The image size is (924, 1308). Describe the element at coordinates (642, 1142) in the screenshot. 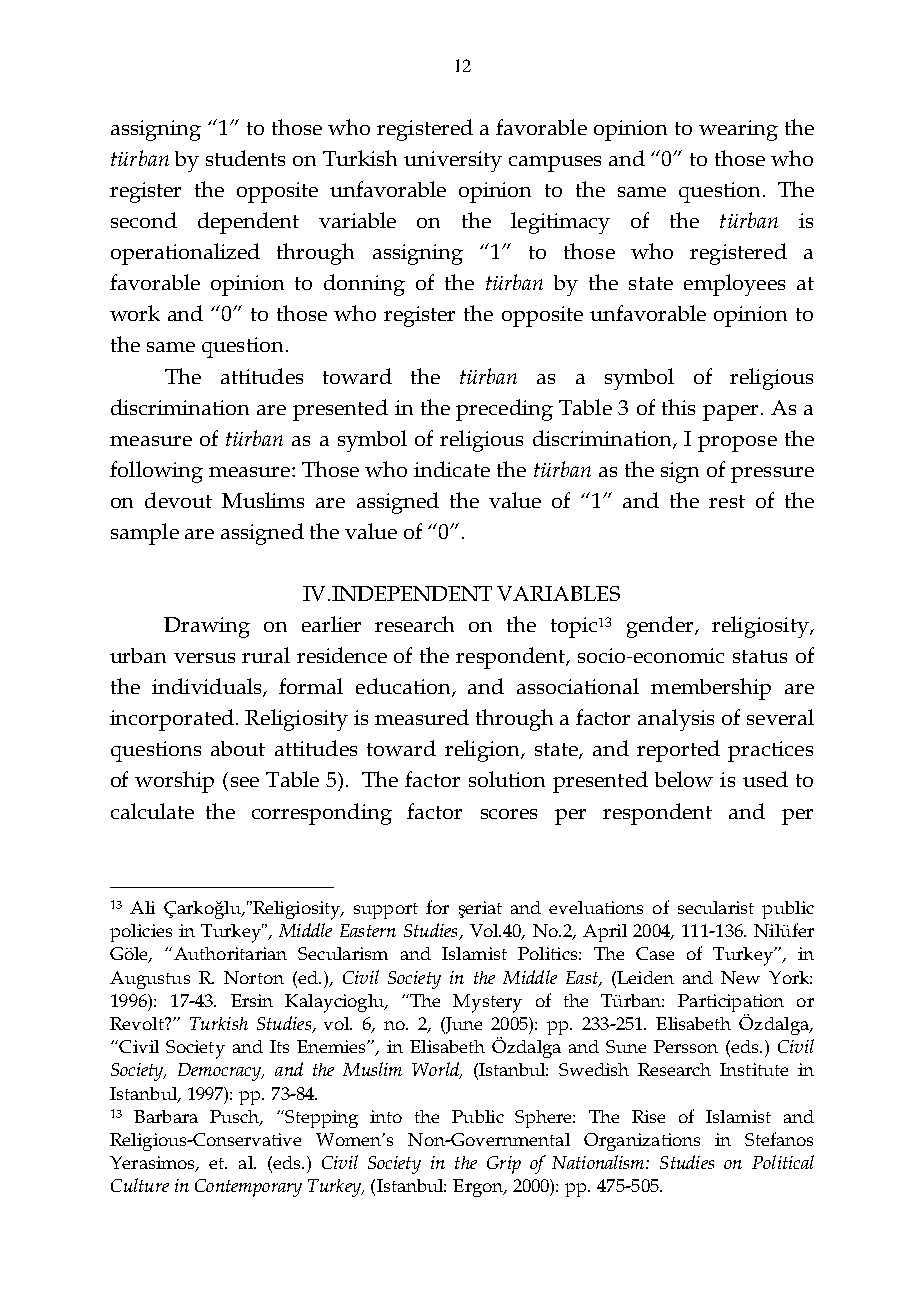

I see `Organizations` at that location.
